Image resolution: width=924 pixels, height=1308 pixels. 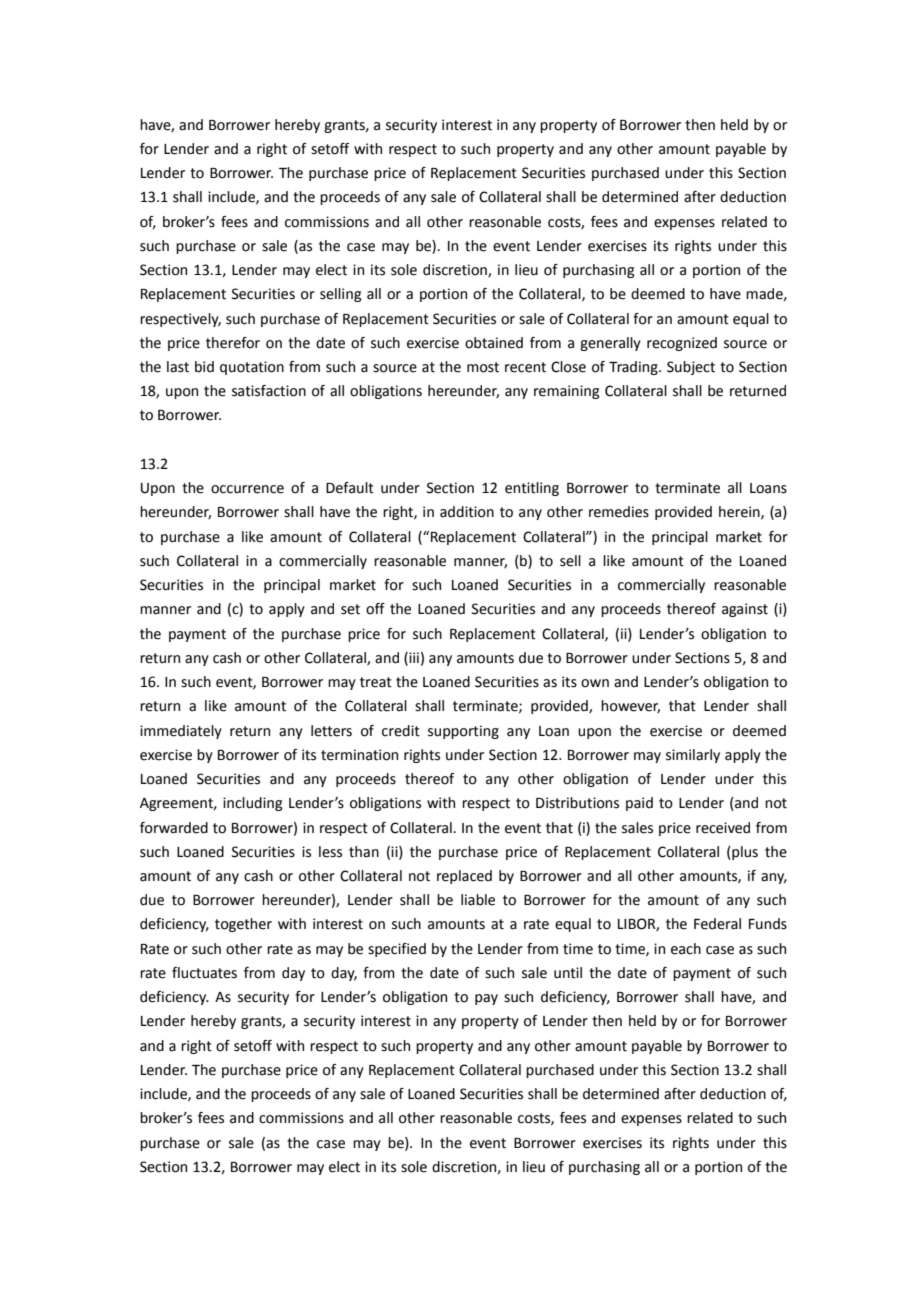 I want to click on occurrence, so click(x=247, y=489).
